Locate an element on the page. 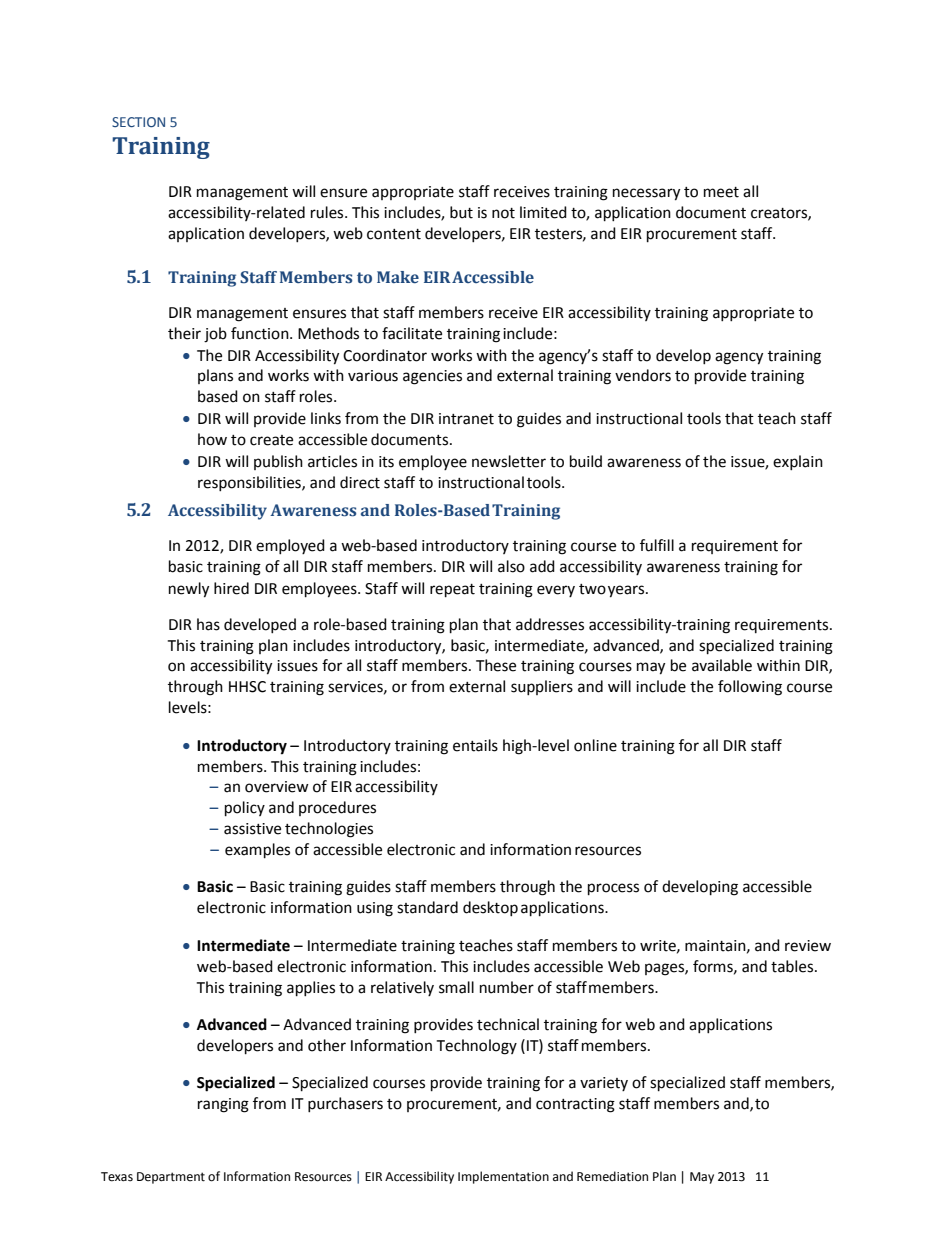  policy is located at coordinates (245, 809).
